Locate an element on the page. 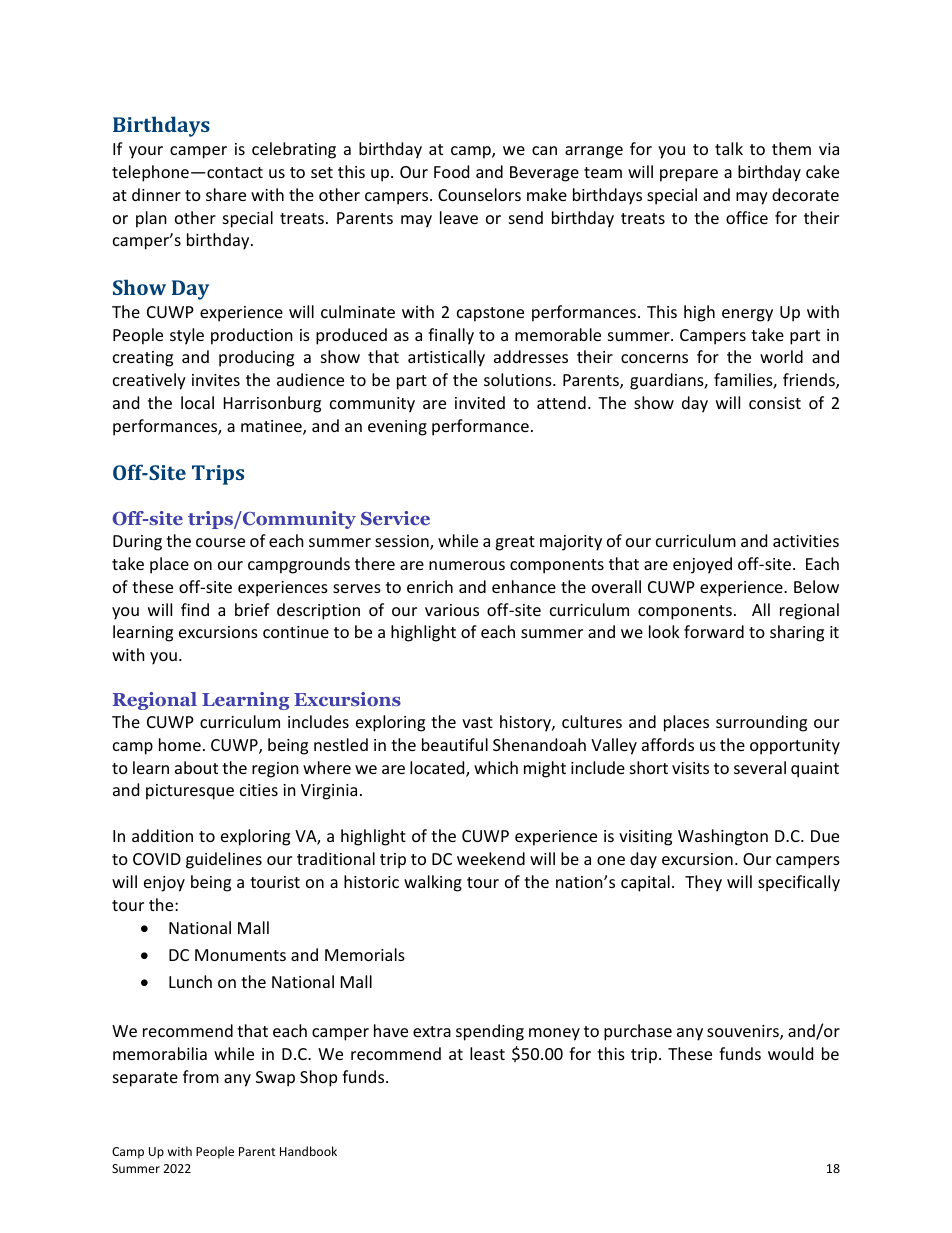 Image resolution: width=952 pixels, height=1233 pixels. Counselors is located at coordinates (479, 194).
